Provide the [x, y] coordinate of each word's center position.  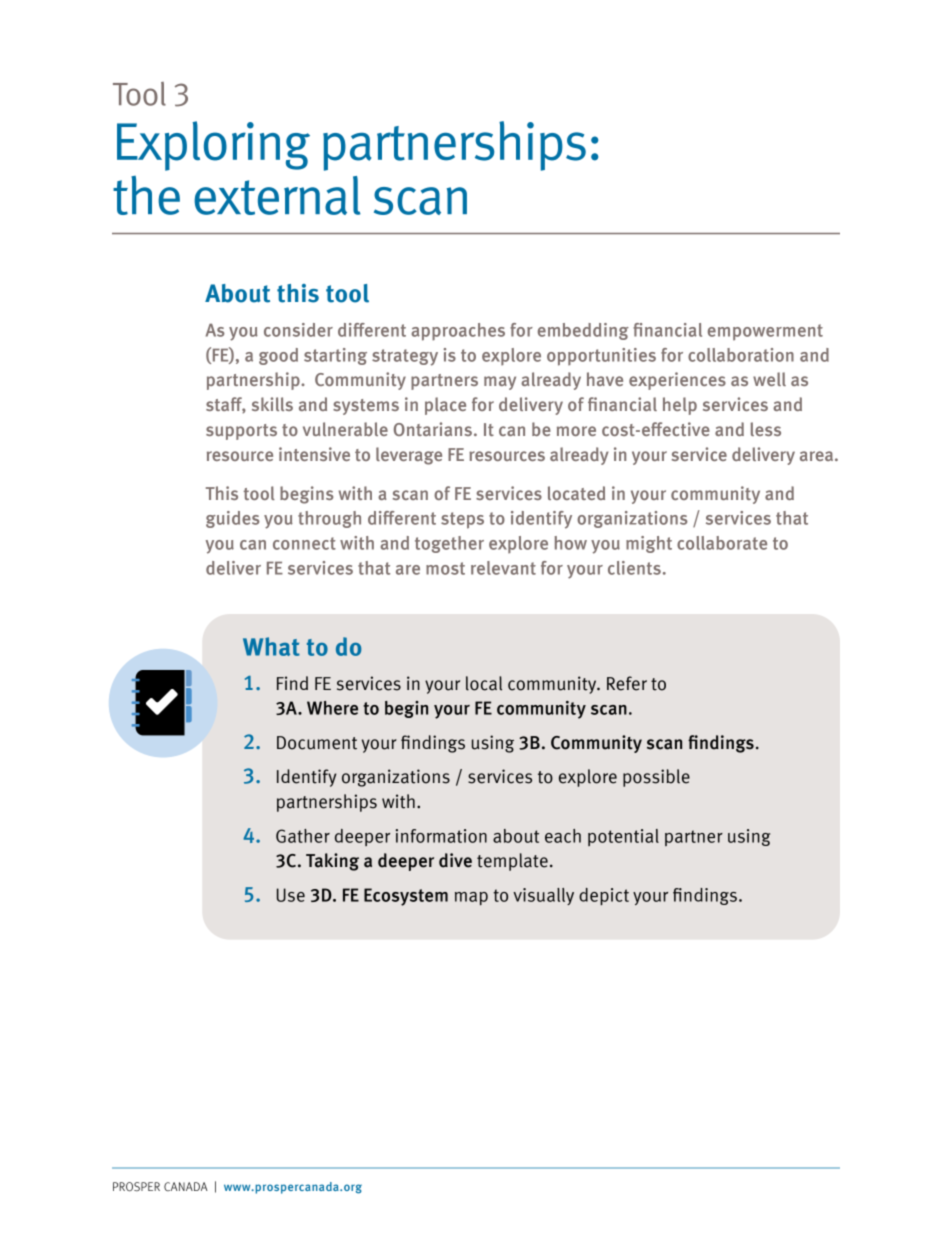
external [277, 195]
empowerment [765, 332]
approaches [458, 332]
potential [623, 837]
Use [291, 895]
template [512, 862]
